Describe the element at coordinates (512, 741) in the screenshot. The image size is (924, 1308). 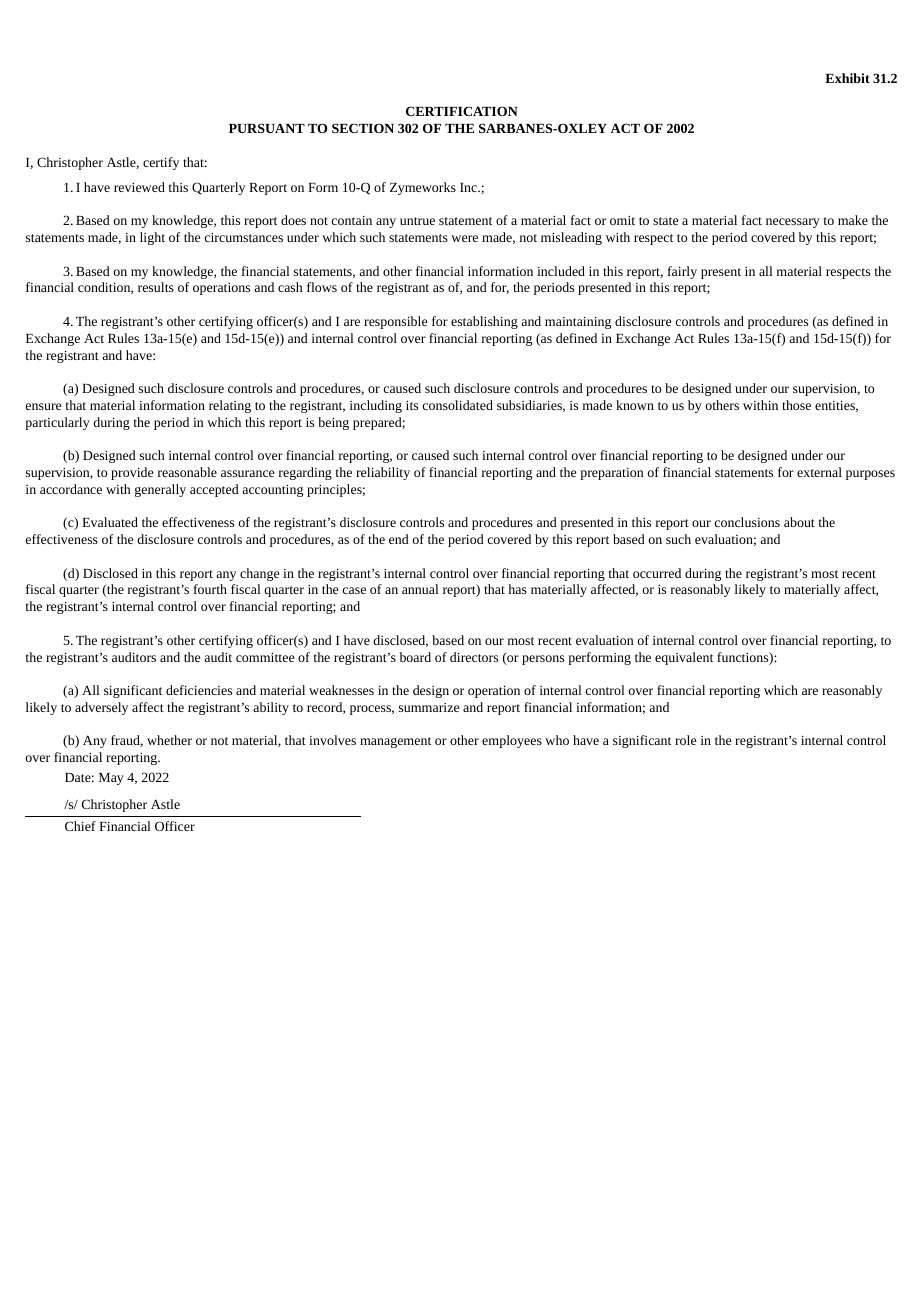
I see `employees` at that location.
